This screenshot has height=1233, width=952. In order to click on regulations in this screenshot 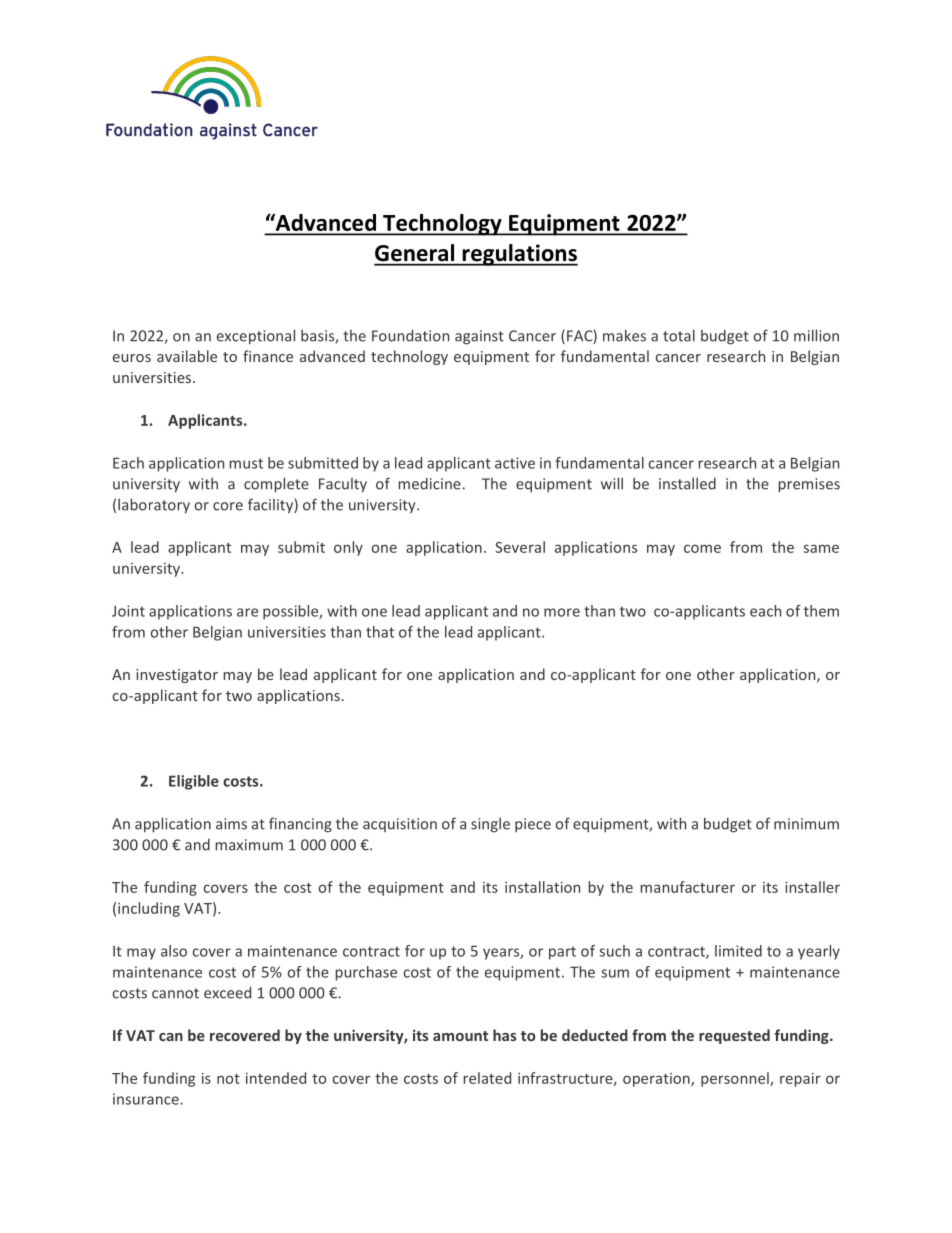, I will do `click(519, 255)`.
